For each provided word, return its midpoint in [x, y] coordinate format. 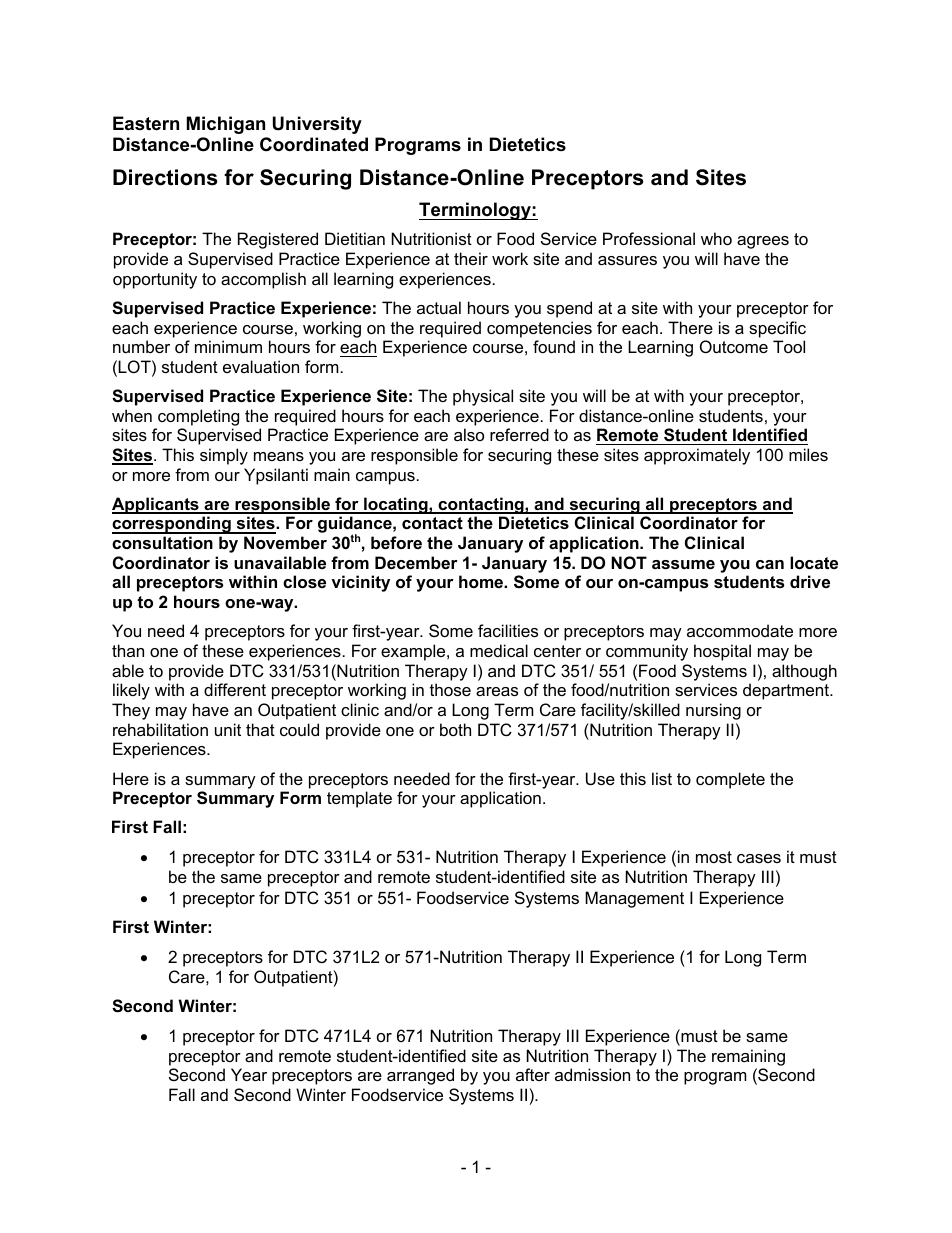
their [471, 258]
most [714, 857]
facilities [508, 630]
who [716, 238]
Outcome [734, 346]
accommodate [740, 630]
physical [483, 397]
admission [592, 1074]
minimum [228, 346]
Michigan [226, 125]
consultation [162, 542]
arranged [420, 1076]
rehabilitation [160, 729]
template [359, 799]
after [533, 1074]
